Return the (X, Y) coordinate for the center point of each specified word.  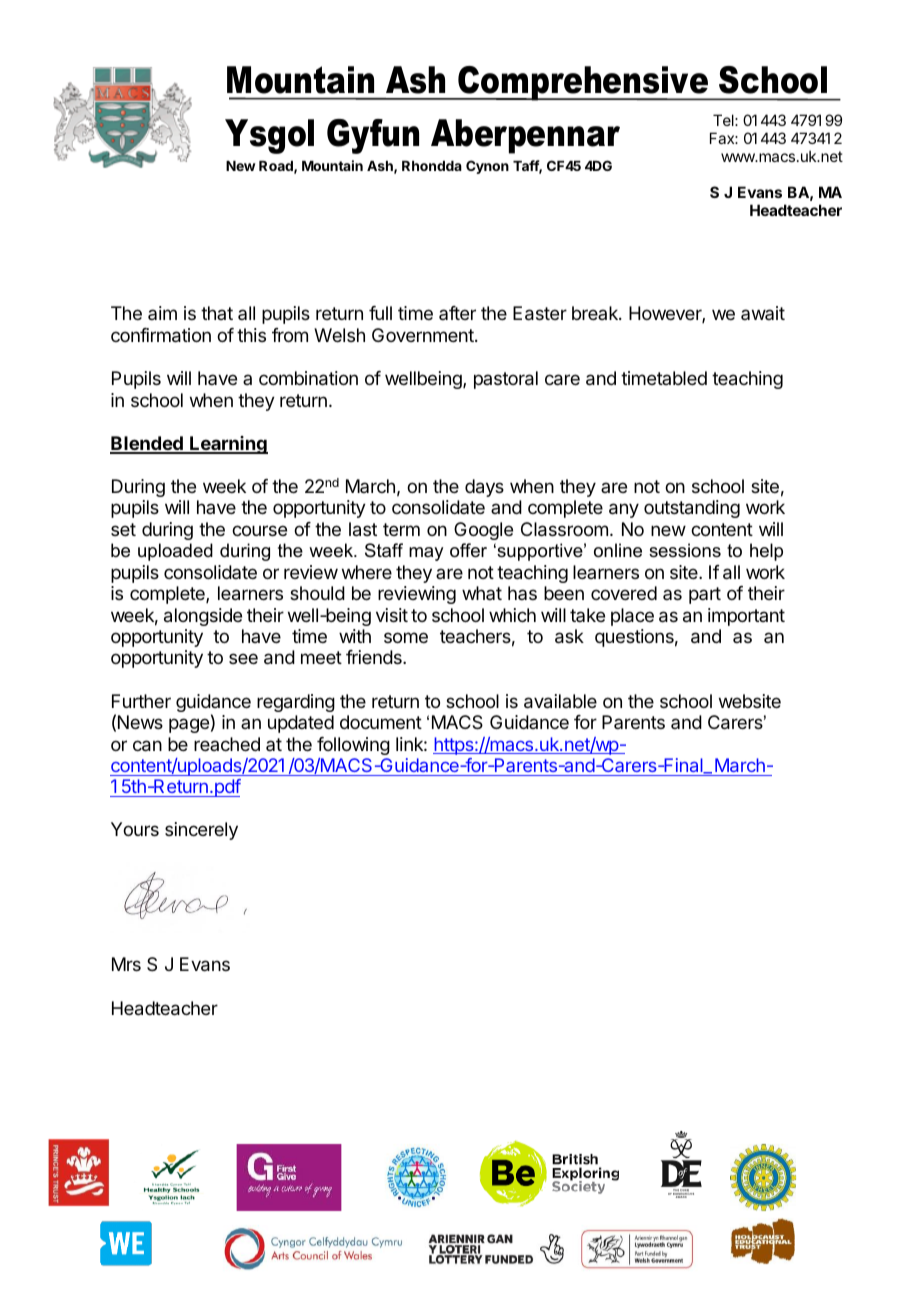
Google (483, 531)
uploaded (175, 552)
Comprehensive (583, 83)
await (763, 313)
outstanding (692, 509)
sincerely (201, 831)
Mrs (126, 964)
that (217, 313)
